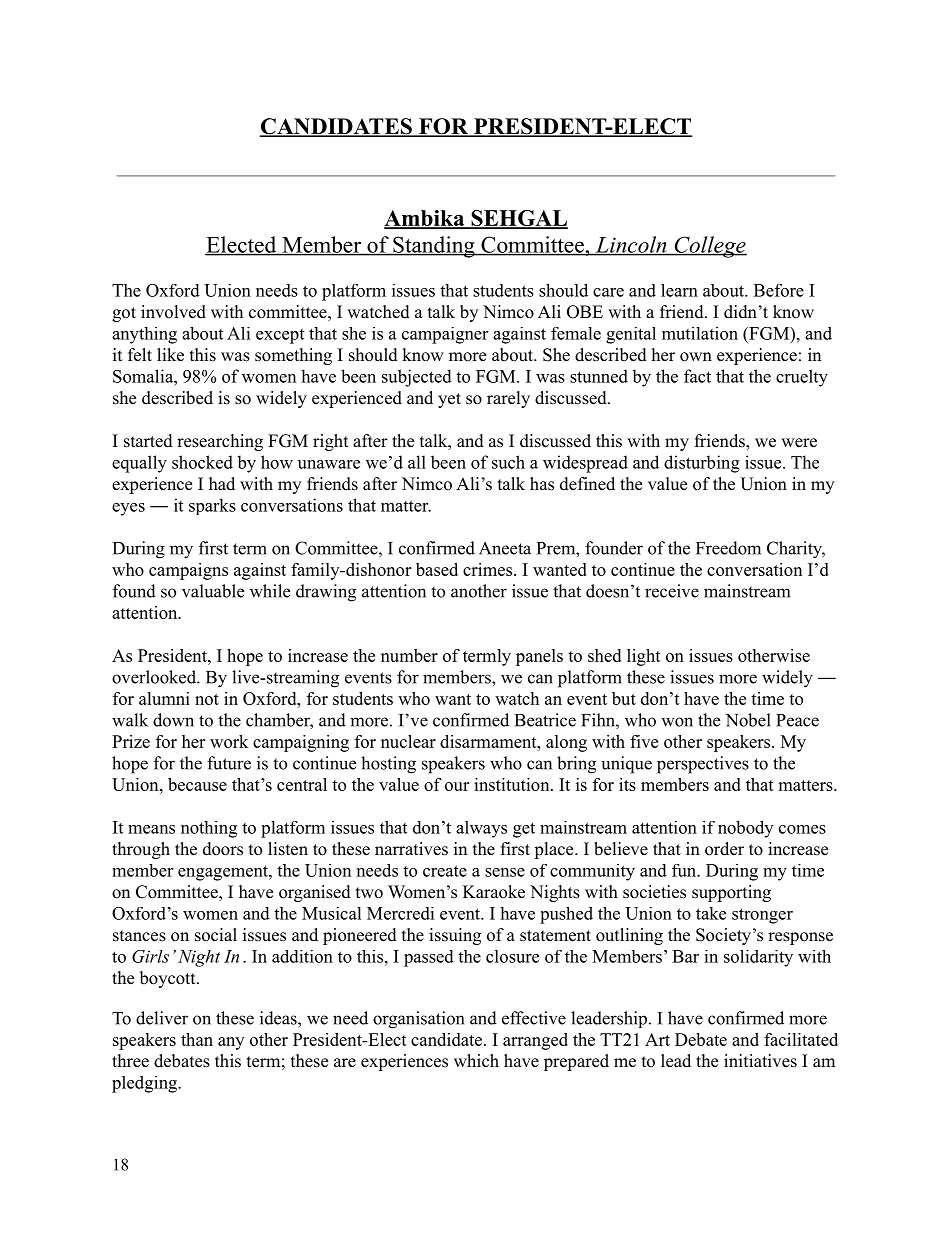 Image resolution: width=952 pixels, height=1233 pixels. Describe the element at coordinates (197, 1039) in the screenshot. I see `than` at that location.
